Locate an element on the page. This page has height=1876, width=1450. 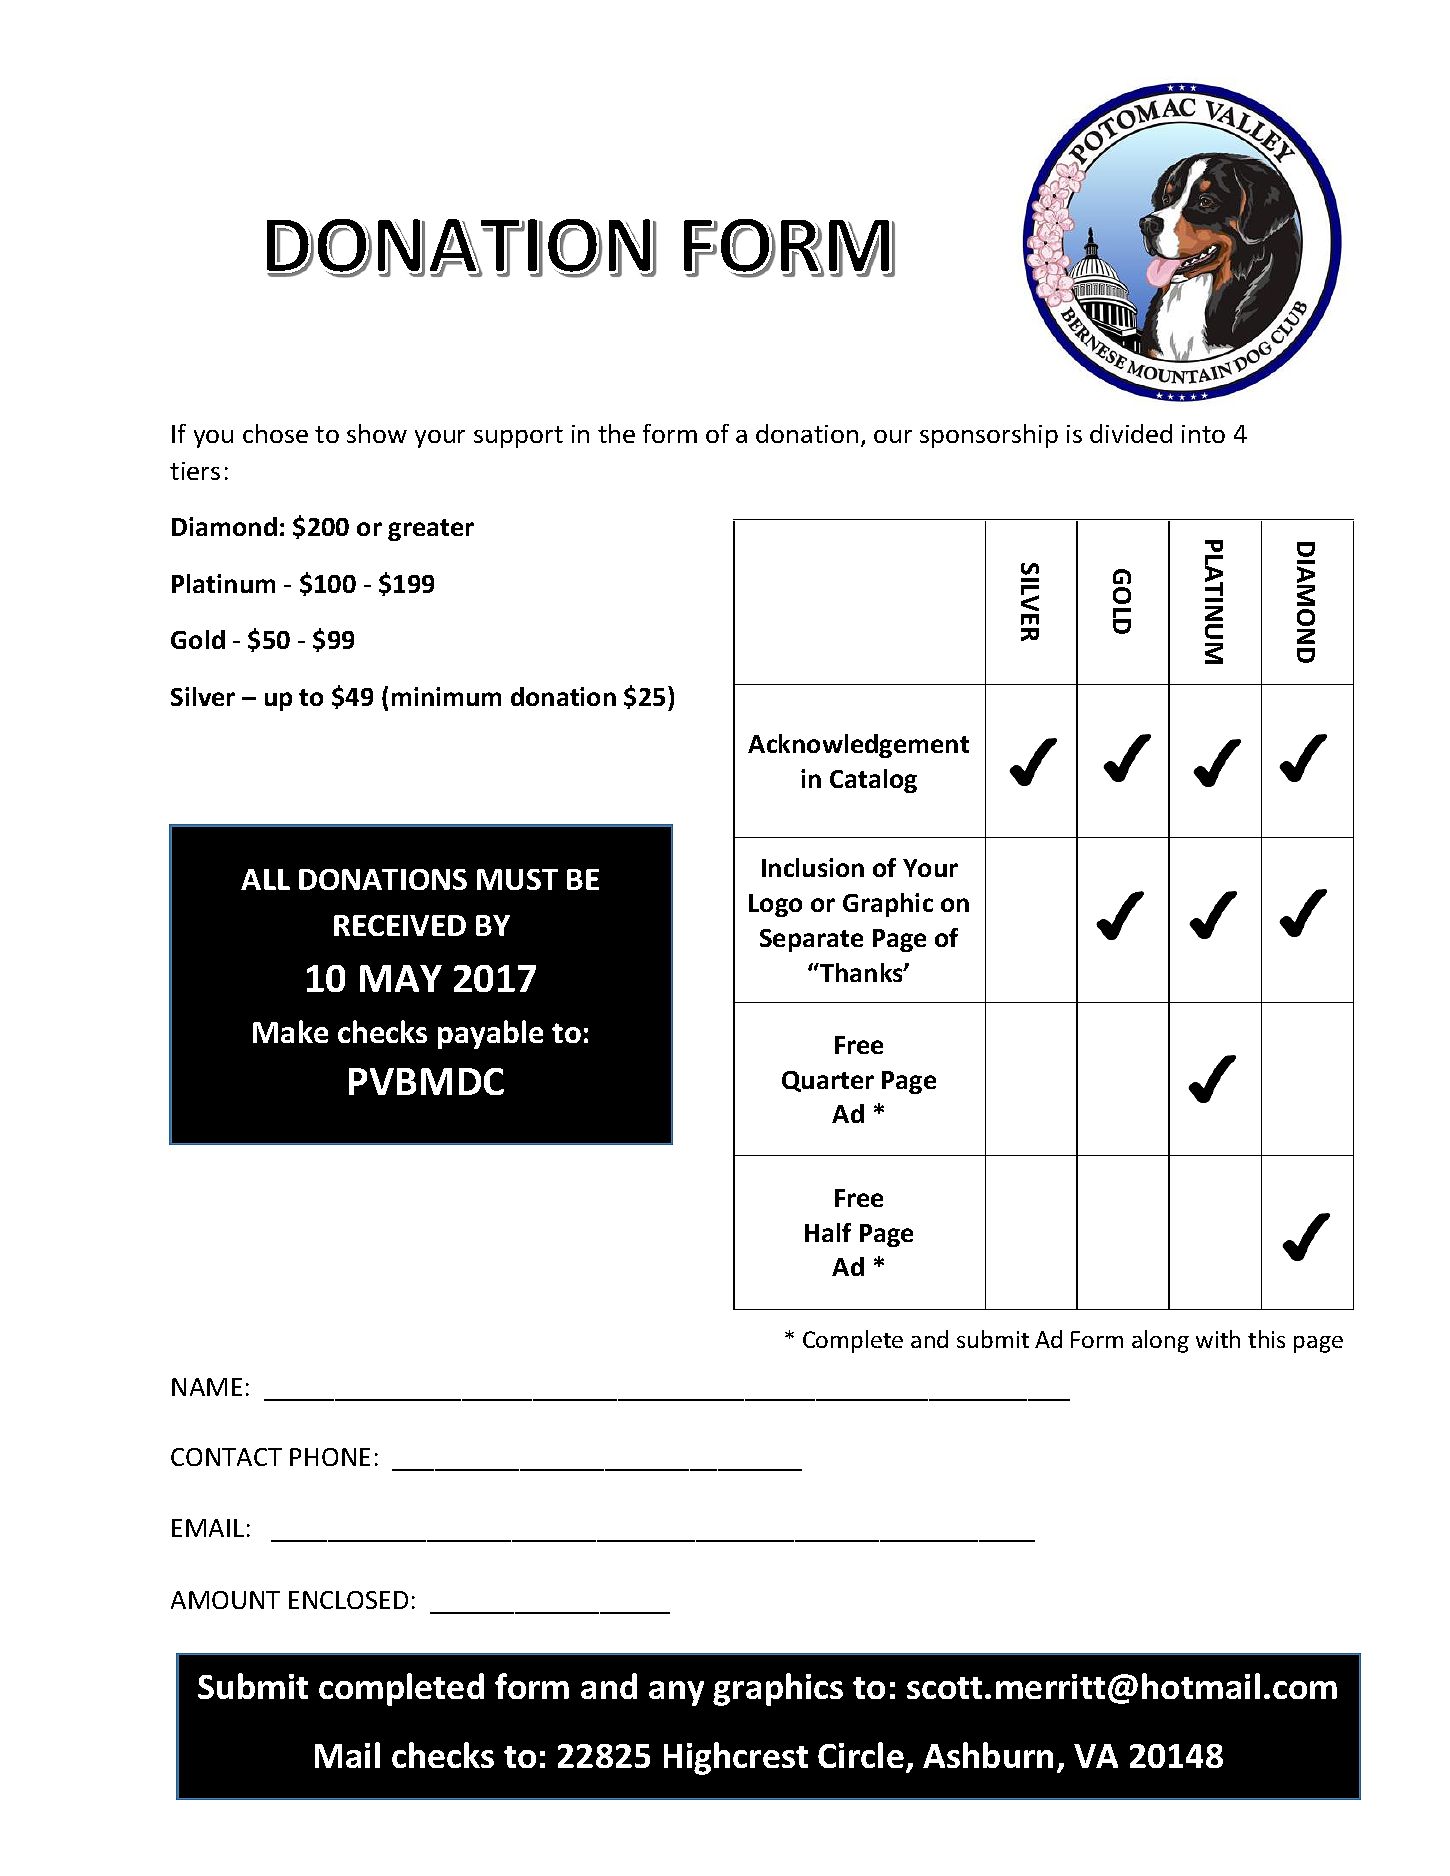
the is located at coordinates (616, 433).
